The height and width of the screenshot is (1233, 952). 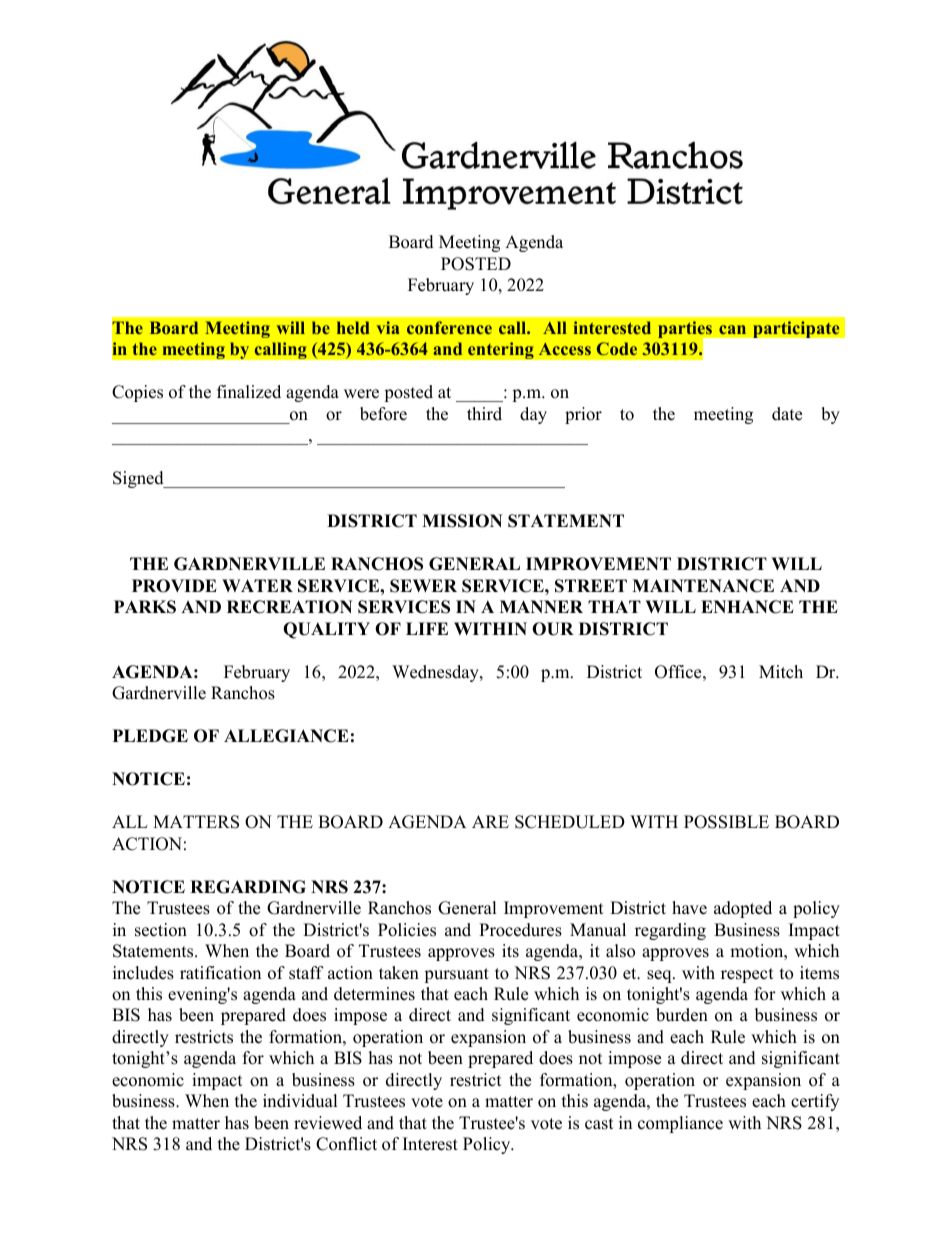 What do you see at coordinates (781, 672) in the screenshot?
I see `Mitch` at bounding box center [781, 672].
